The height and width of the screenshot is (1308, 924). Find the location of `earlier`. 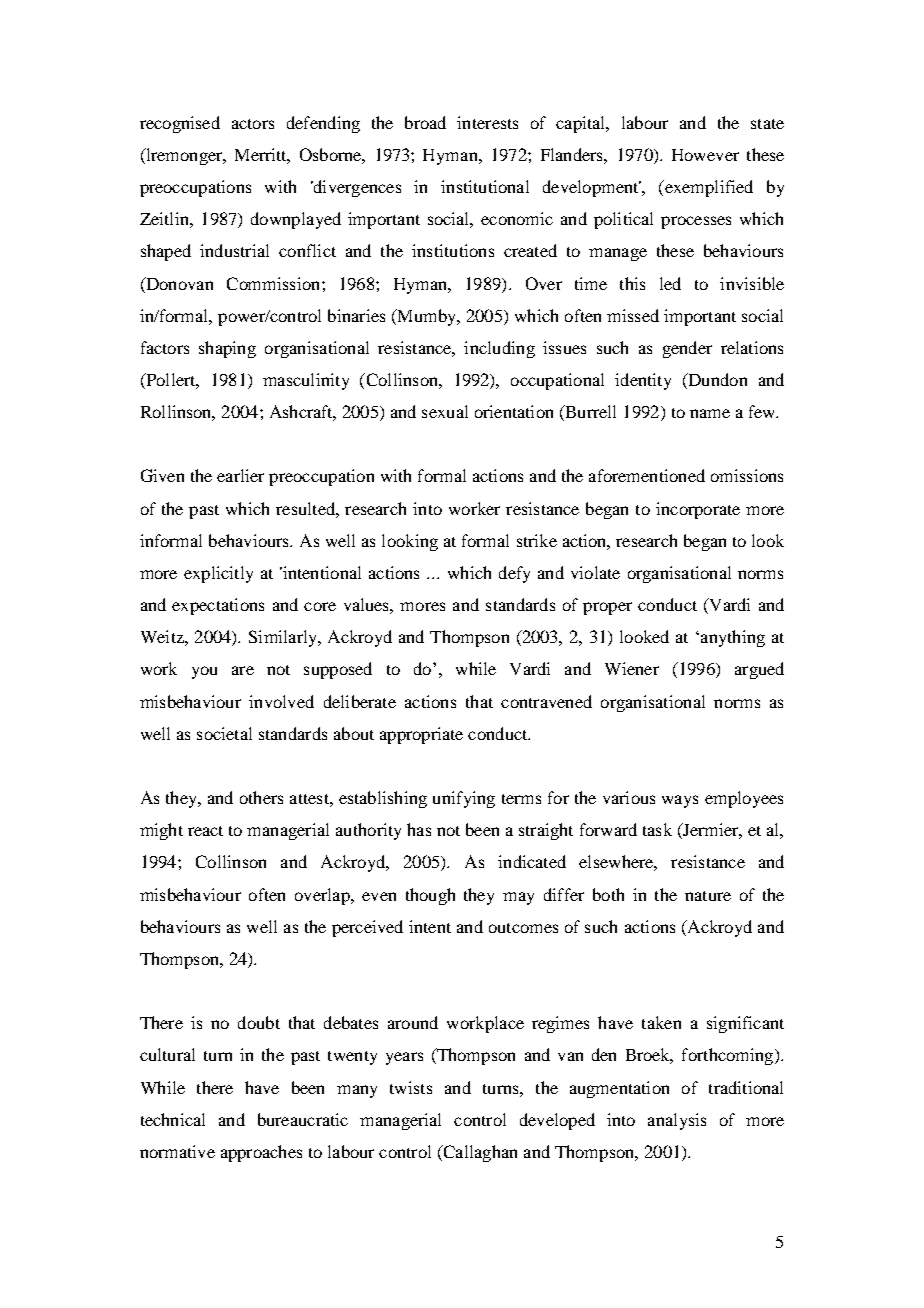

earlier is located at coordinates (240, 475).
